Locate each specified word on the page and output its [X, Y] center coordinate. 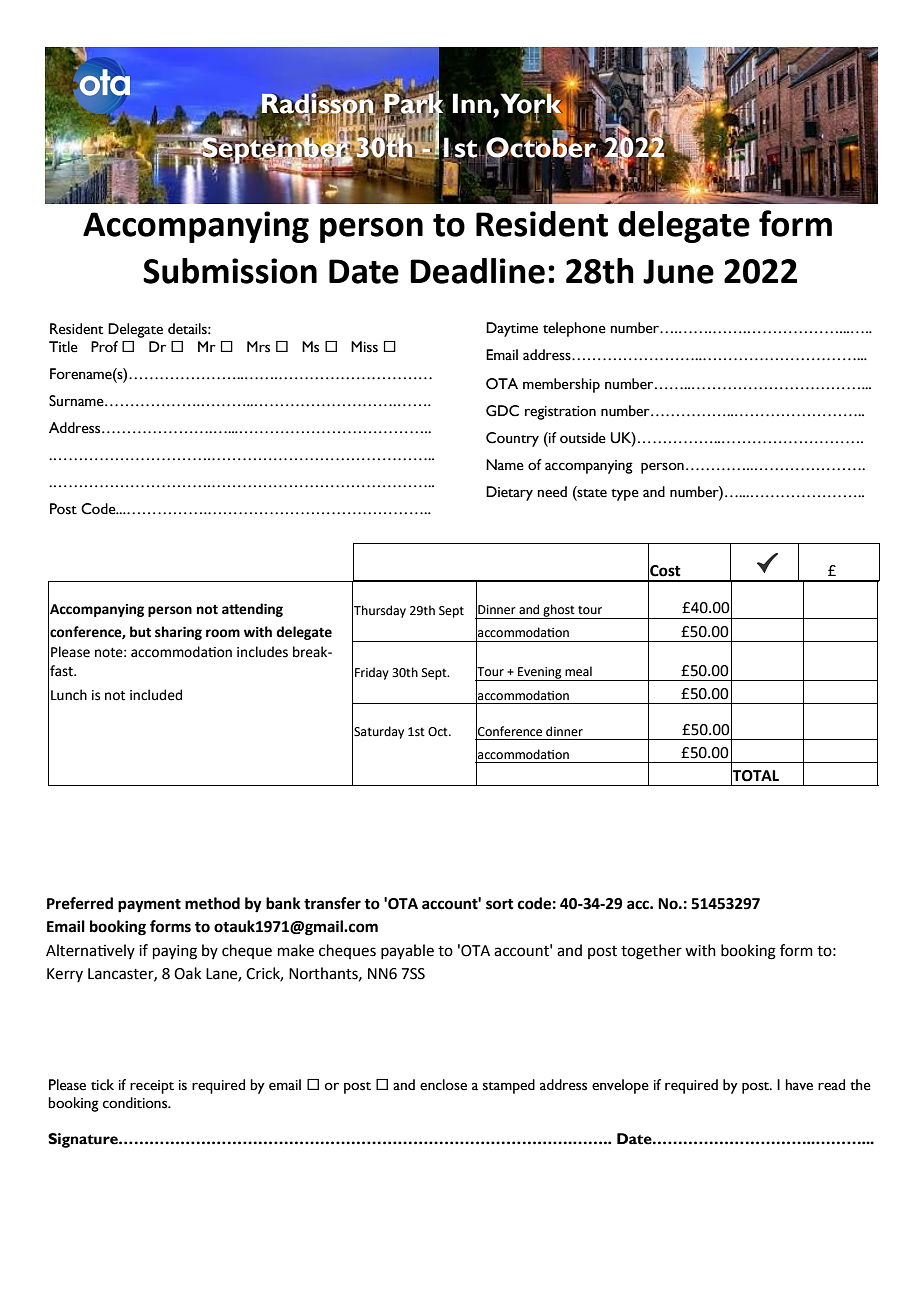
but [140, 632]
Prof [104, 347]
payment [149, 906]
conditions [136, 1103]
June [678, 271]
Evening [540, 674]
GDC [502, 411]
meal [578, 671]
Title [63, 347]
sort [500, 904]
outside [583, 438]
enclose [443, 1085]
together [651, 952]
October [541, 147]
